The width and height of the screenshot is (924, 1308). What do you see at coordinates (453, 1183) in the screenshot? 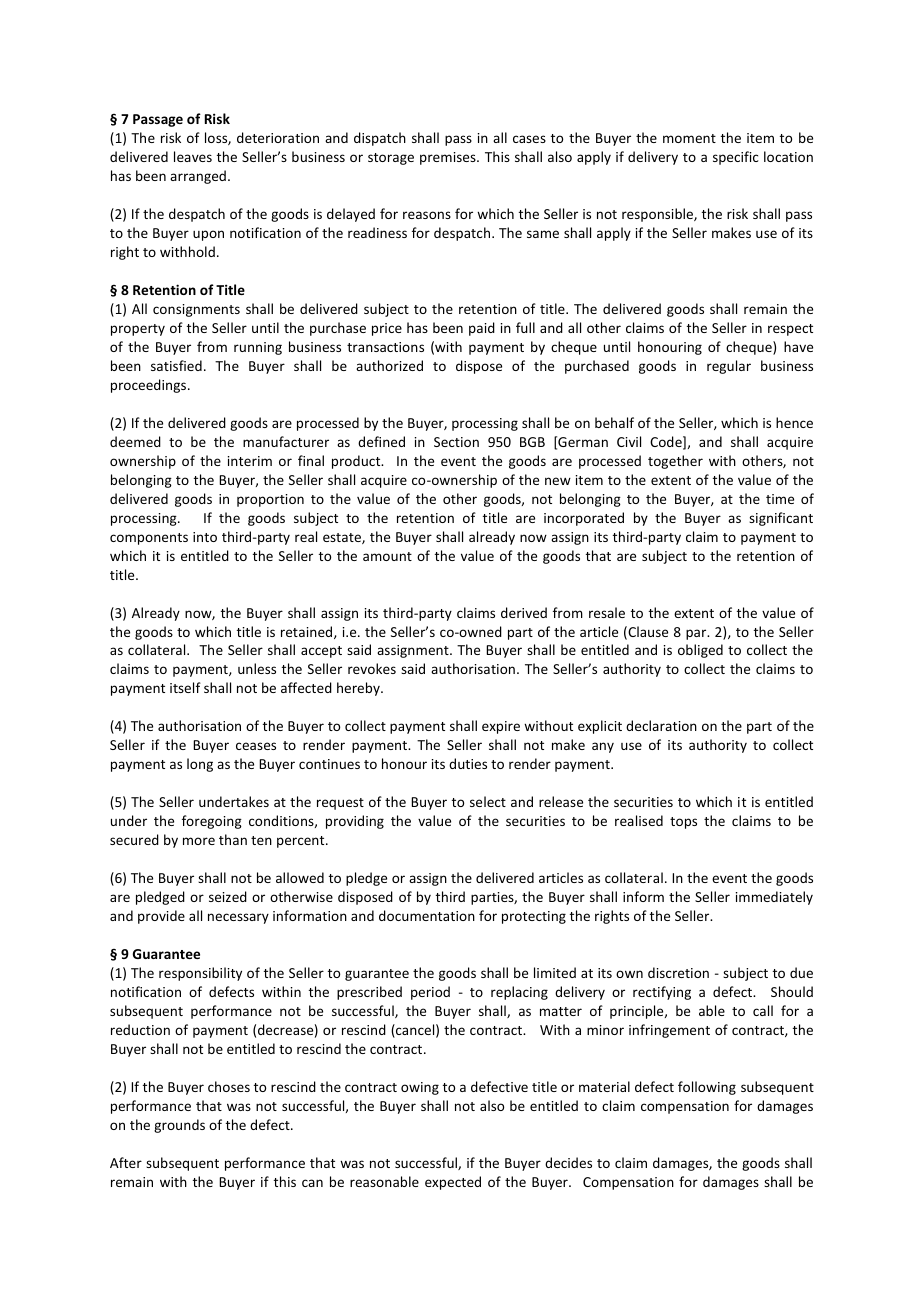
I see `expected` at bounding box center [453, 1183].
